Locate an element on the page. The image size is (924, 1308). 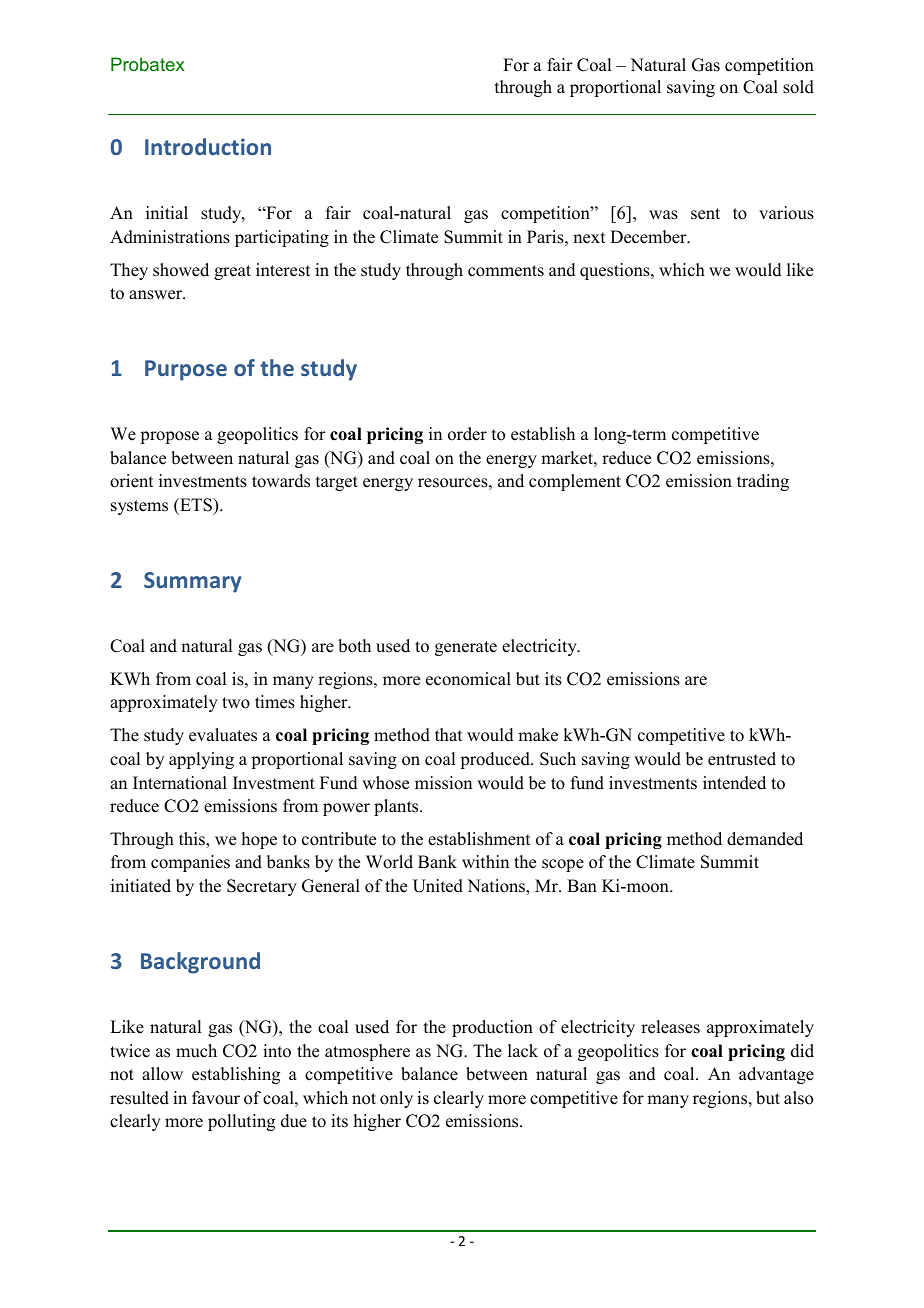
generate is located at coordinates (466, 648).
